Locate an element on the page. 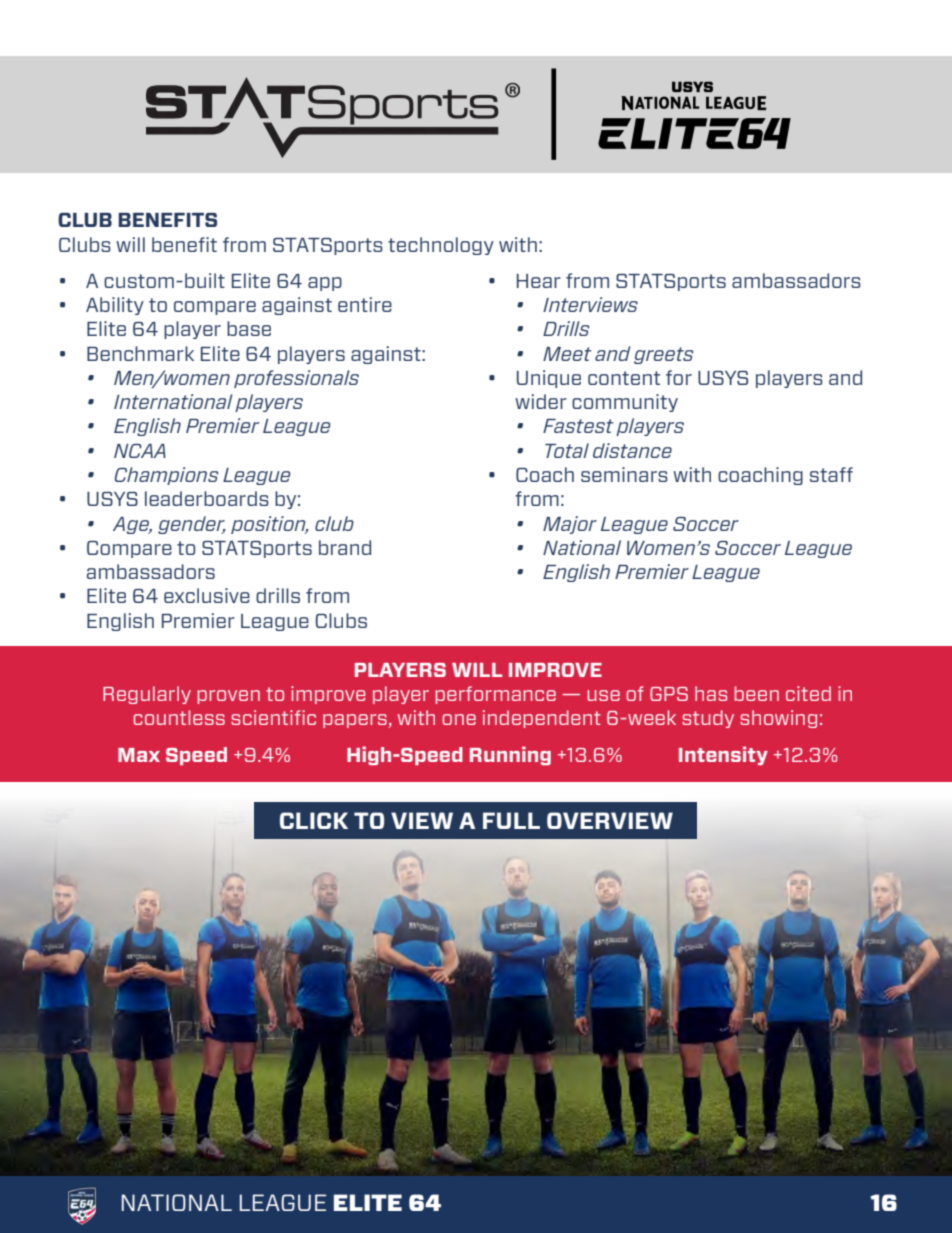 The width and height of the document is (952, 1233). Hear is located at coordinates (539, 281).
